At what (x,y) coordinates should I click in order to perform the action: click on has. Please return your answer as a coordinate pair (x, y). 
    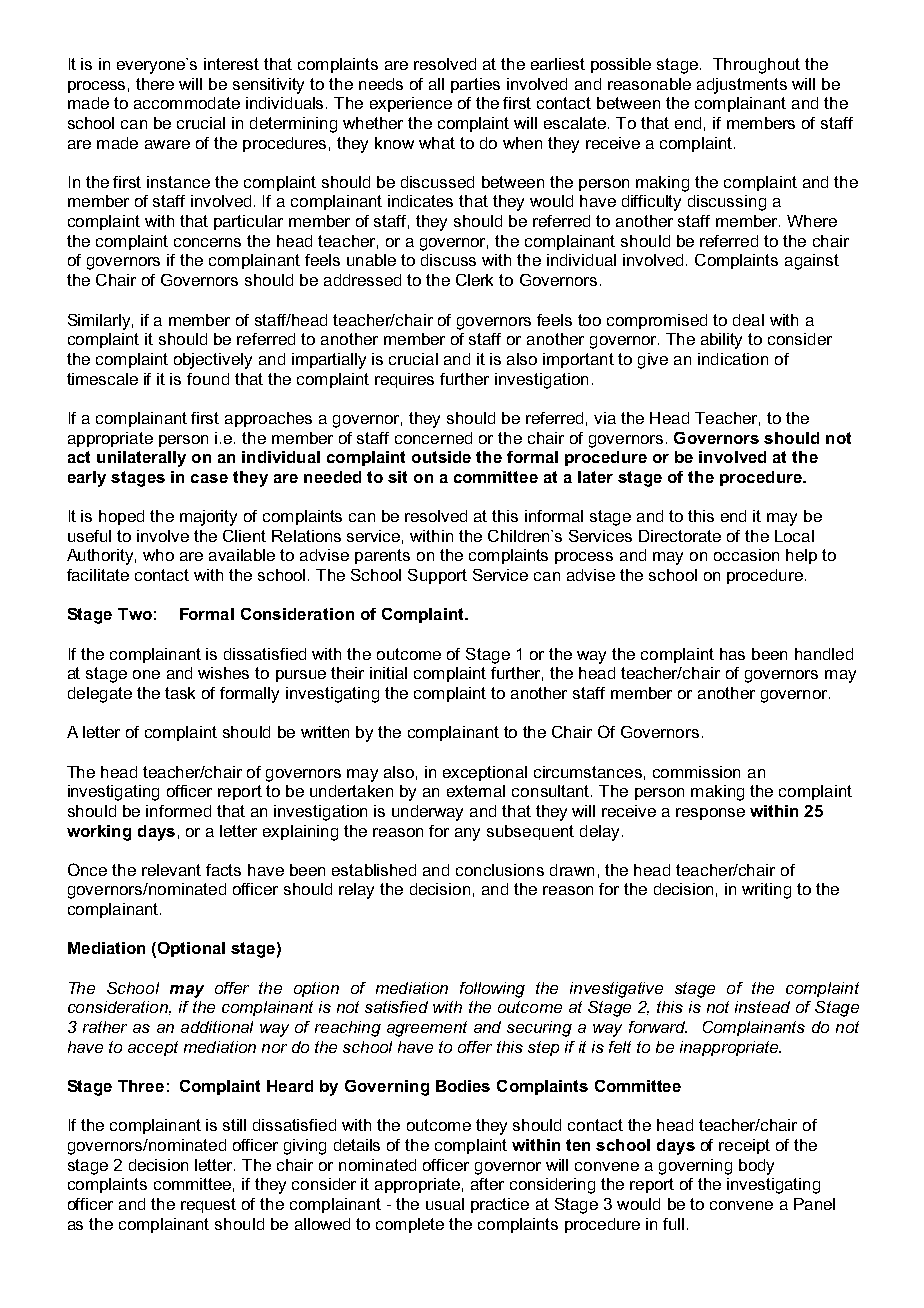
    Looking at the image, I should click on (732, 654).
